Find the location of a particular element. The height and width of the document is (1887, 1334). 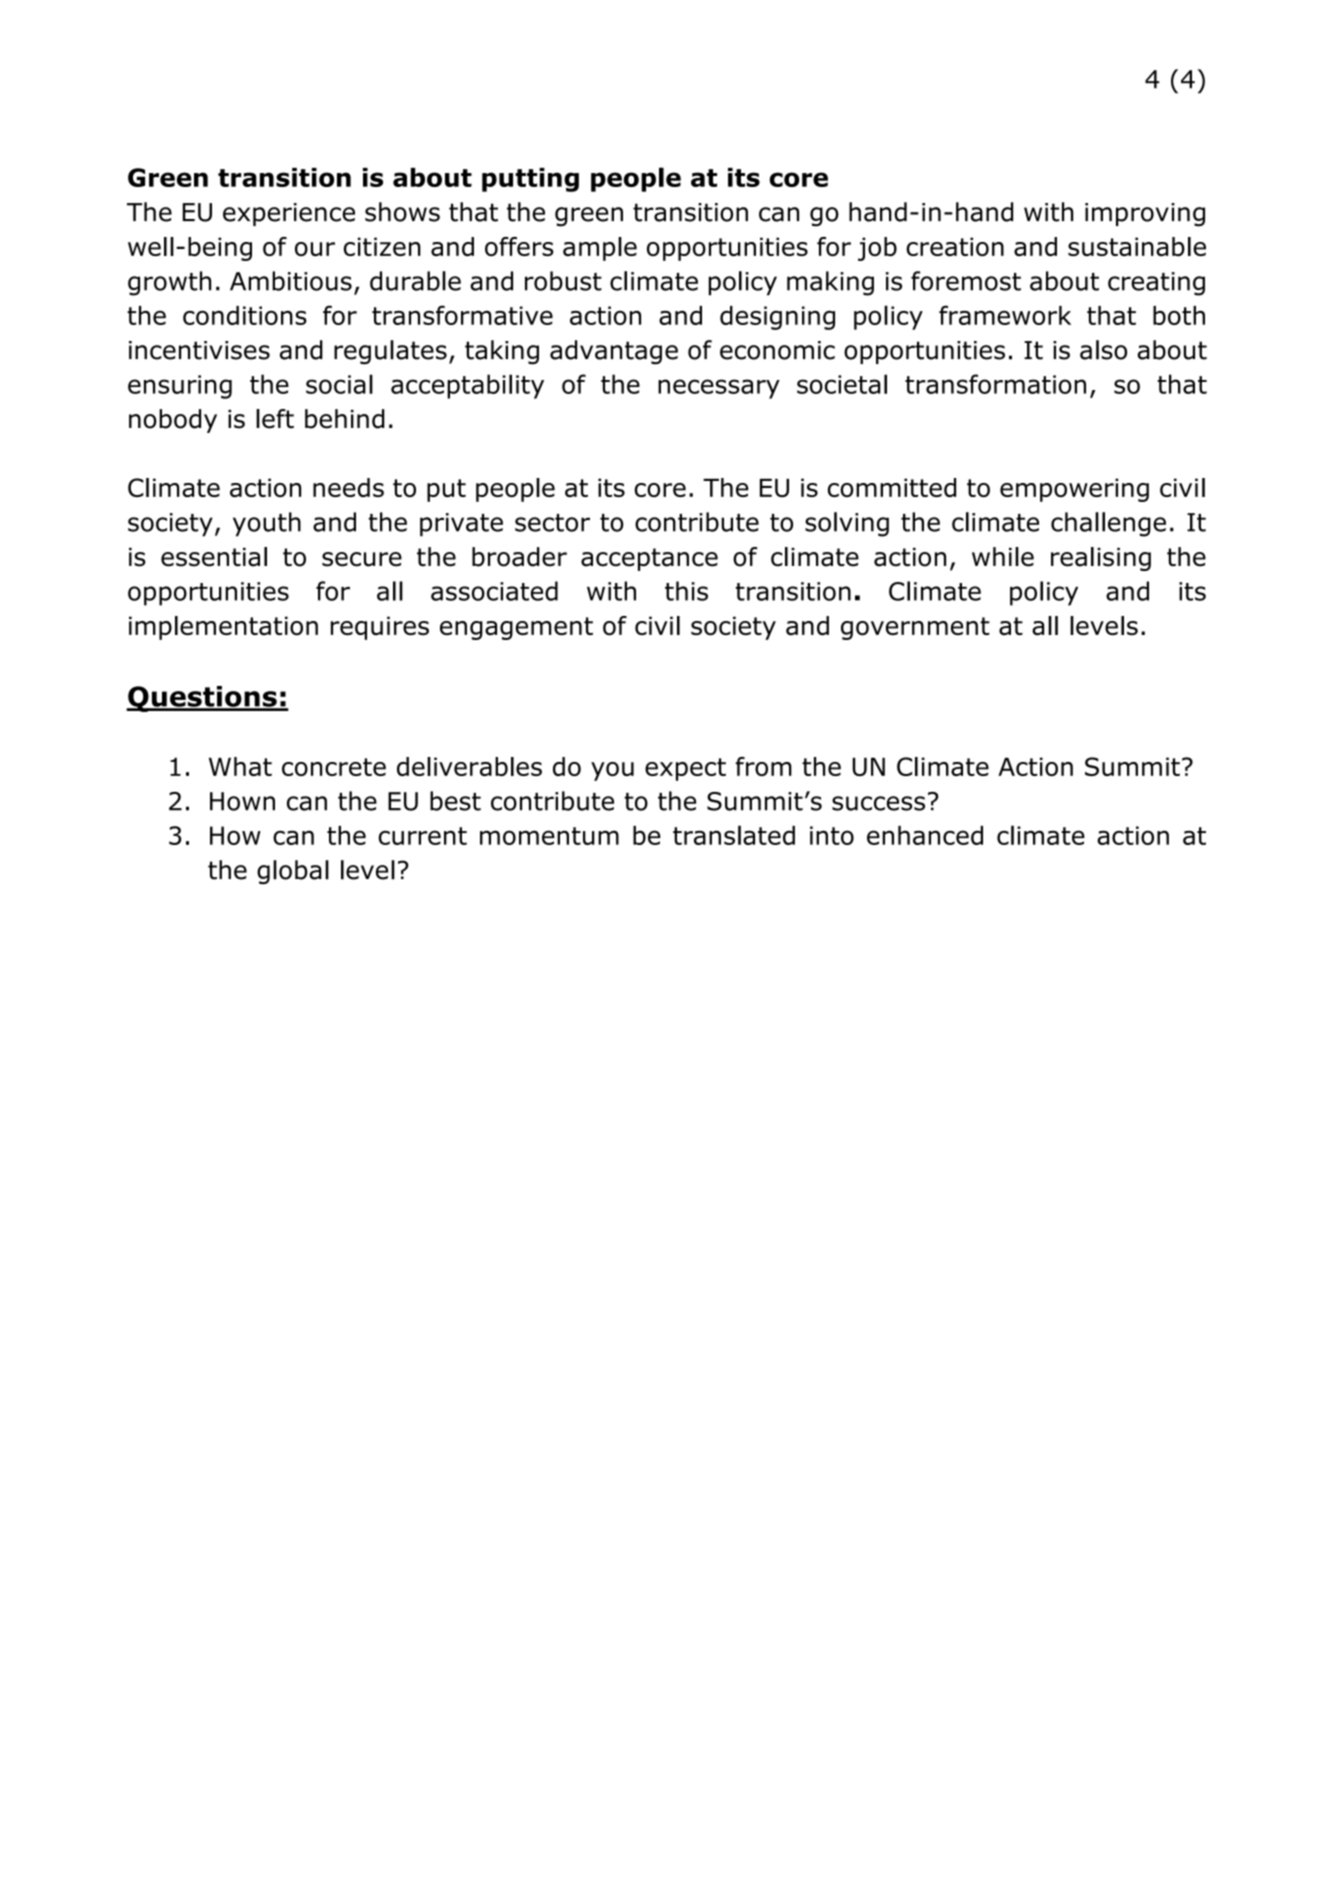

improving is located at coordinates (1145, 215).
